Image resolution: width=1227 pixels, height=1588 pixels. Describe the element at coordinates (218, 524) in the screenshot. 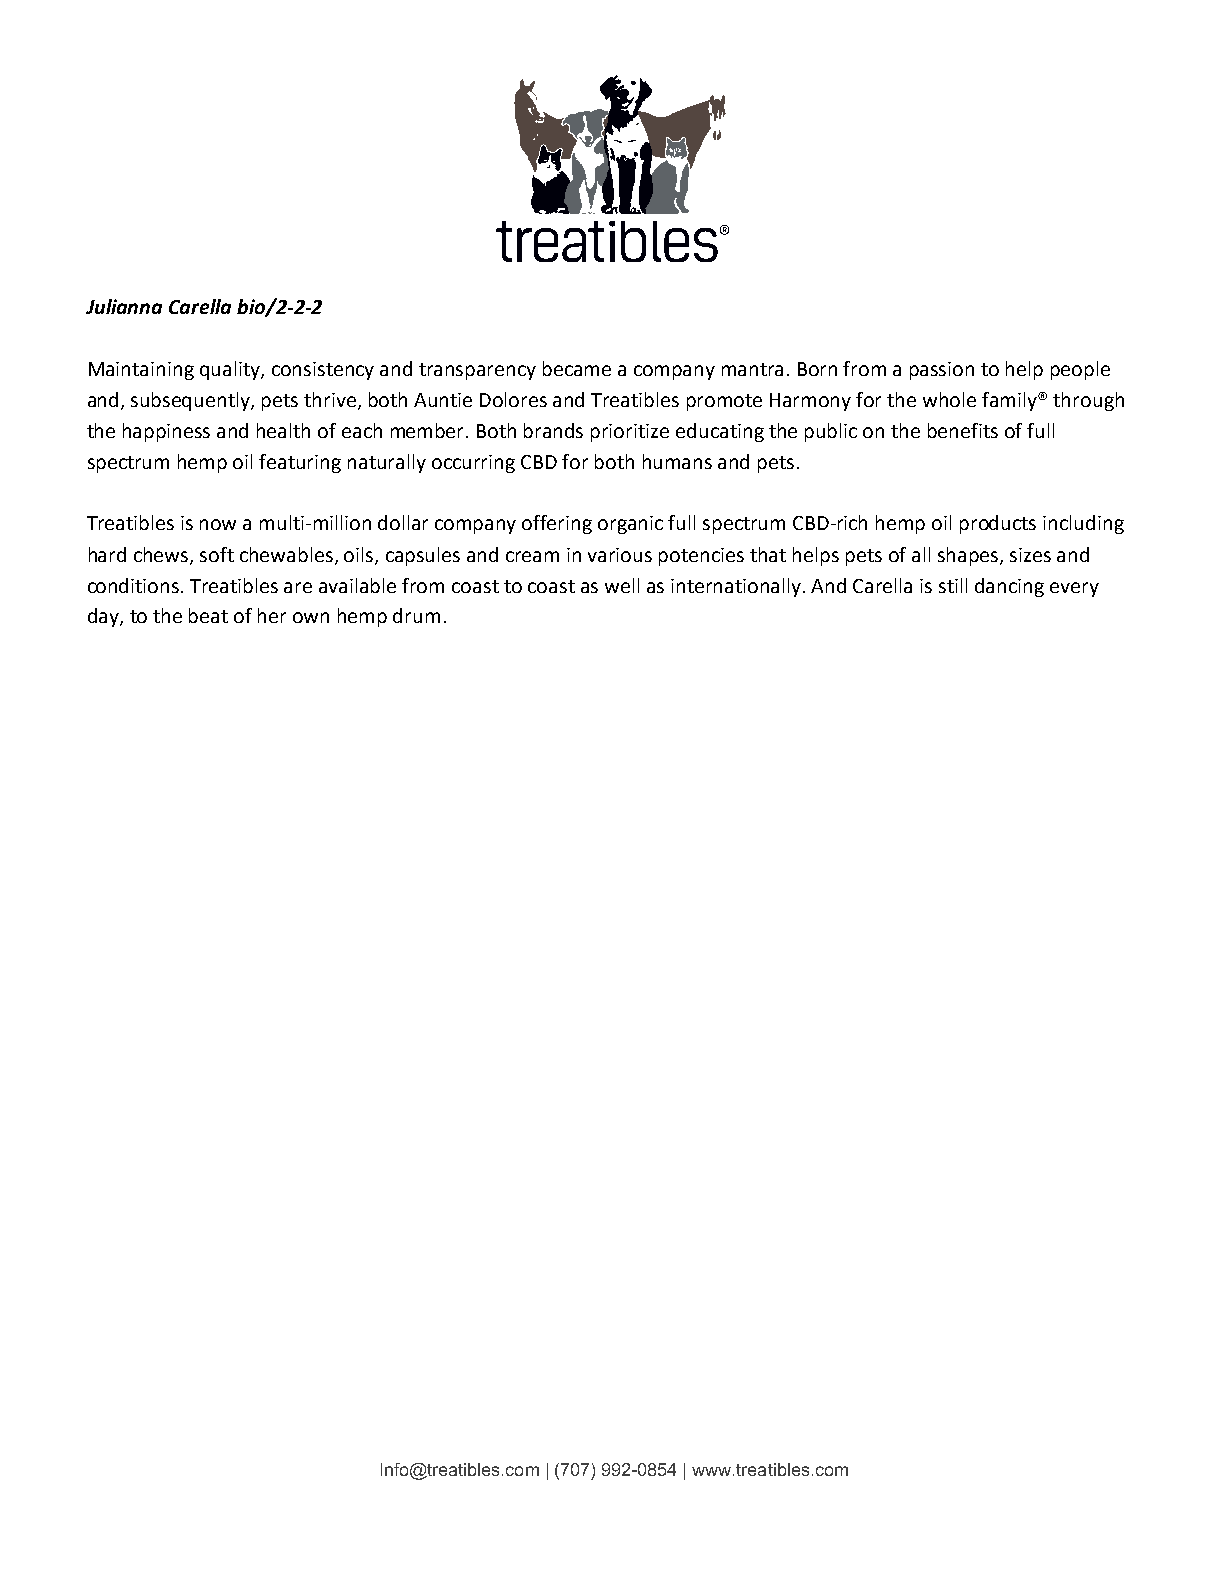

I see `now` at that location.
